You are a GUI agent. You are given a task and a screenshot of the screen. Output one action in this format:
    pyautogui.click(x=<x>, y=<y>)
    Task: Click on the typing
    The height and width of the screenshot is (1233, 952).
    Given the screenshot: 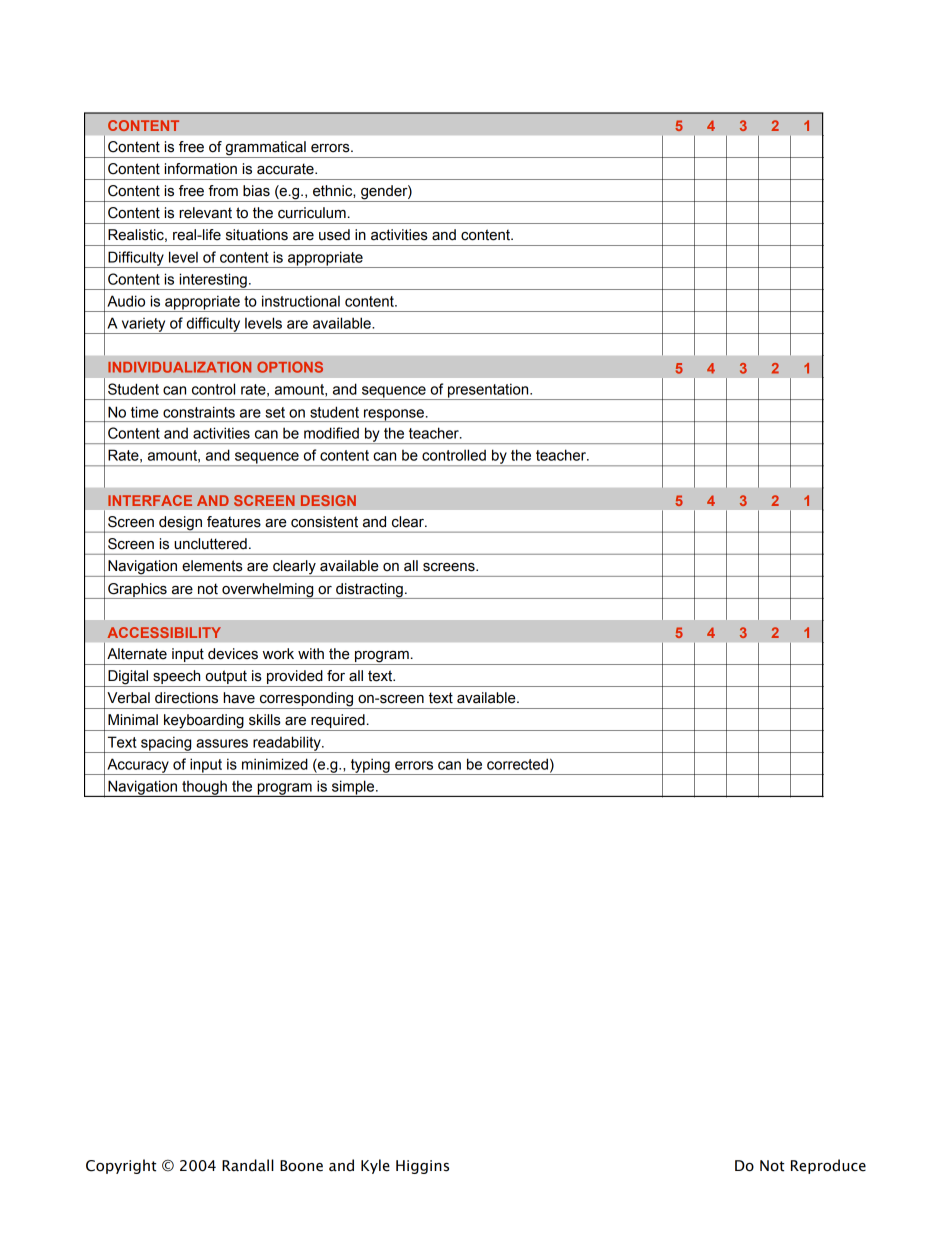 What is the action you would take?
    pyautogui.click(x=370, y=766)
